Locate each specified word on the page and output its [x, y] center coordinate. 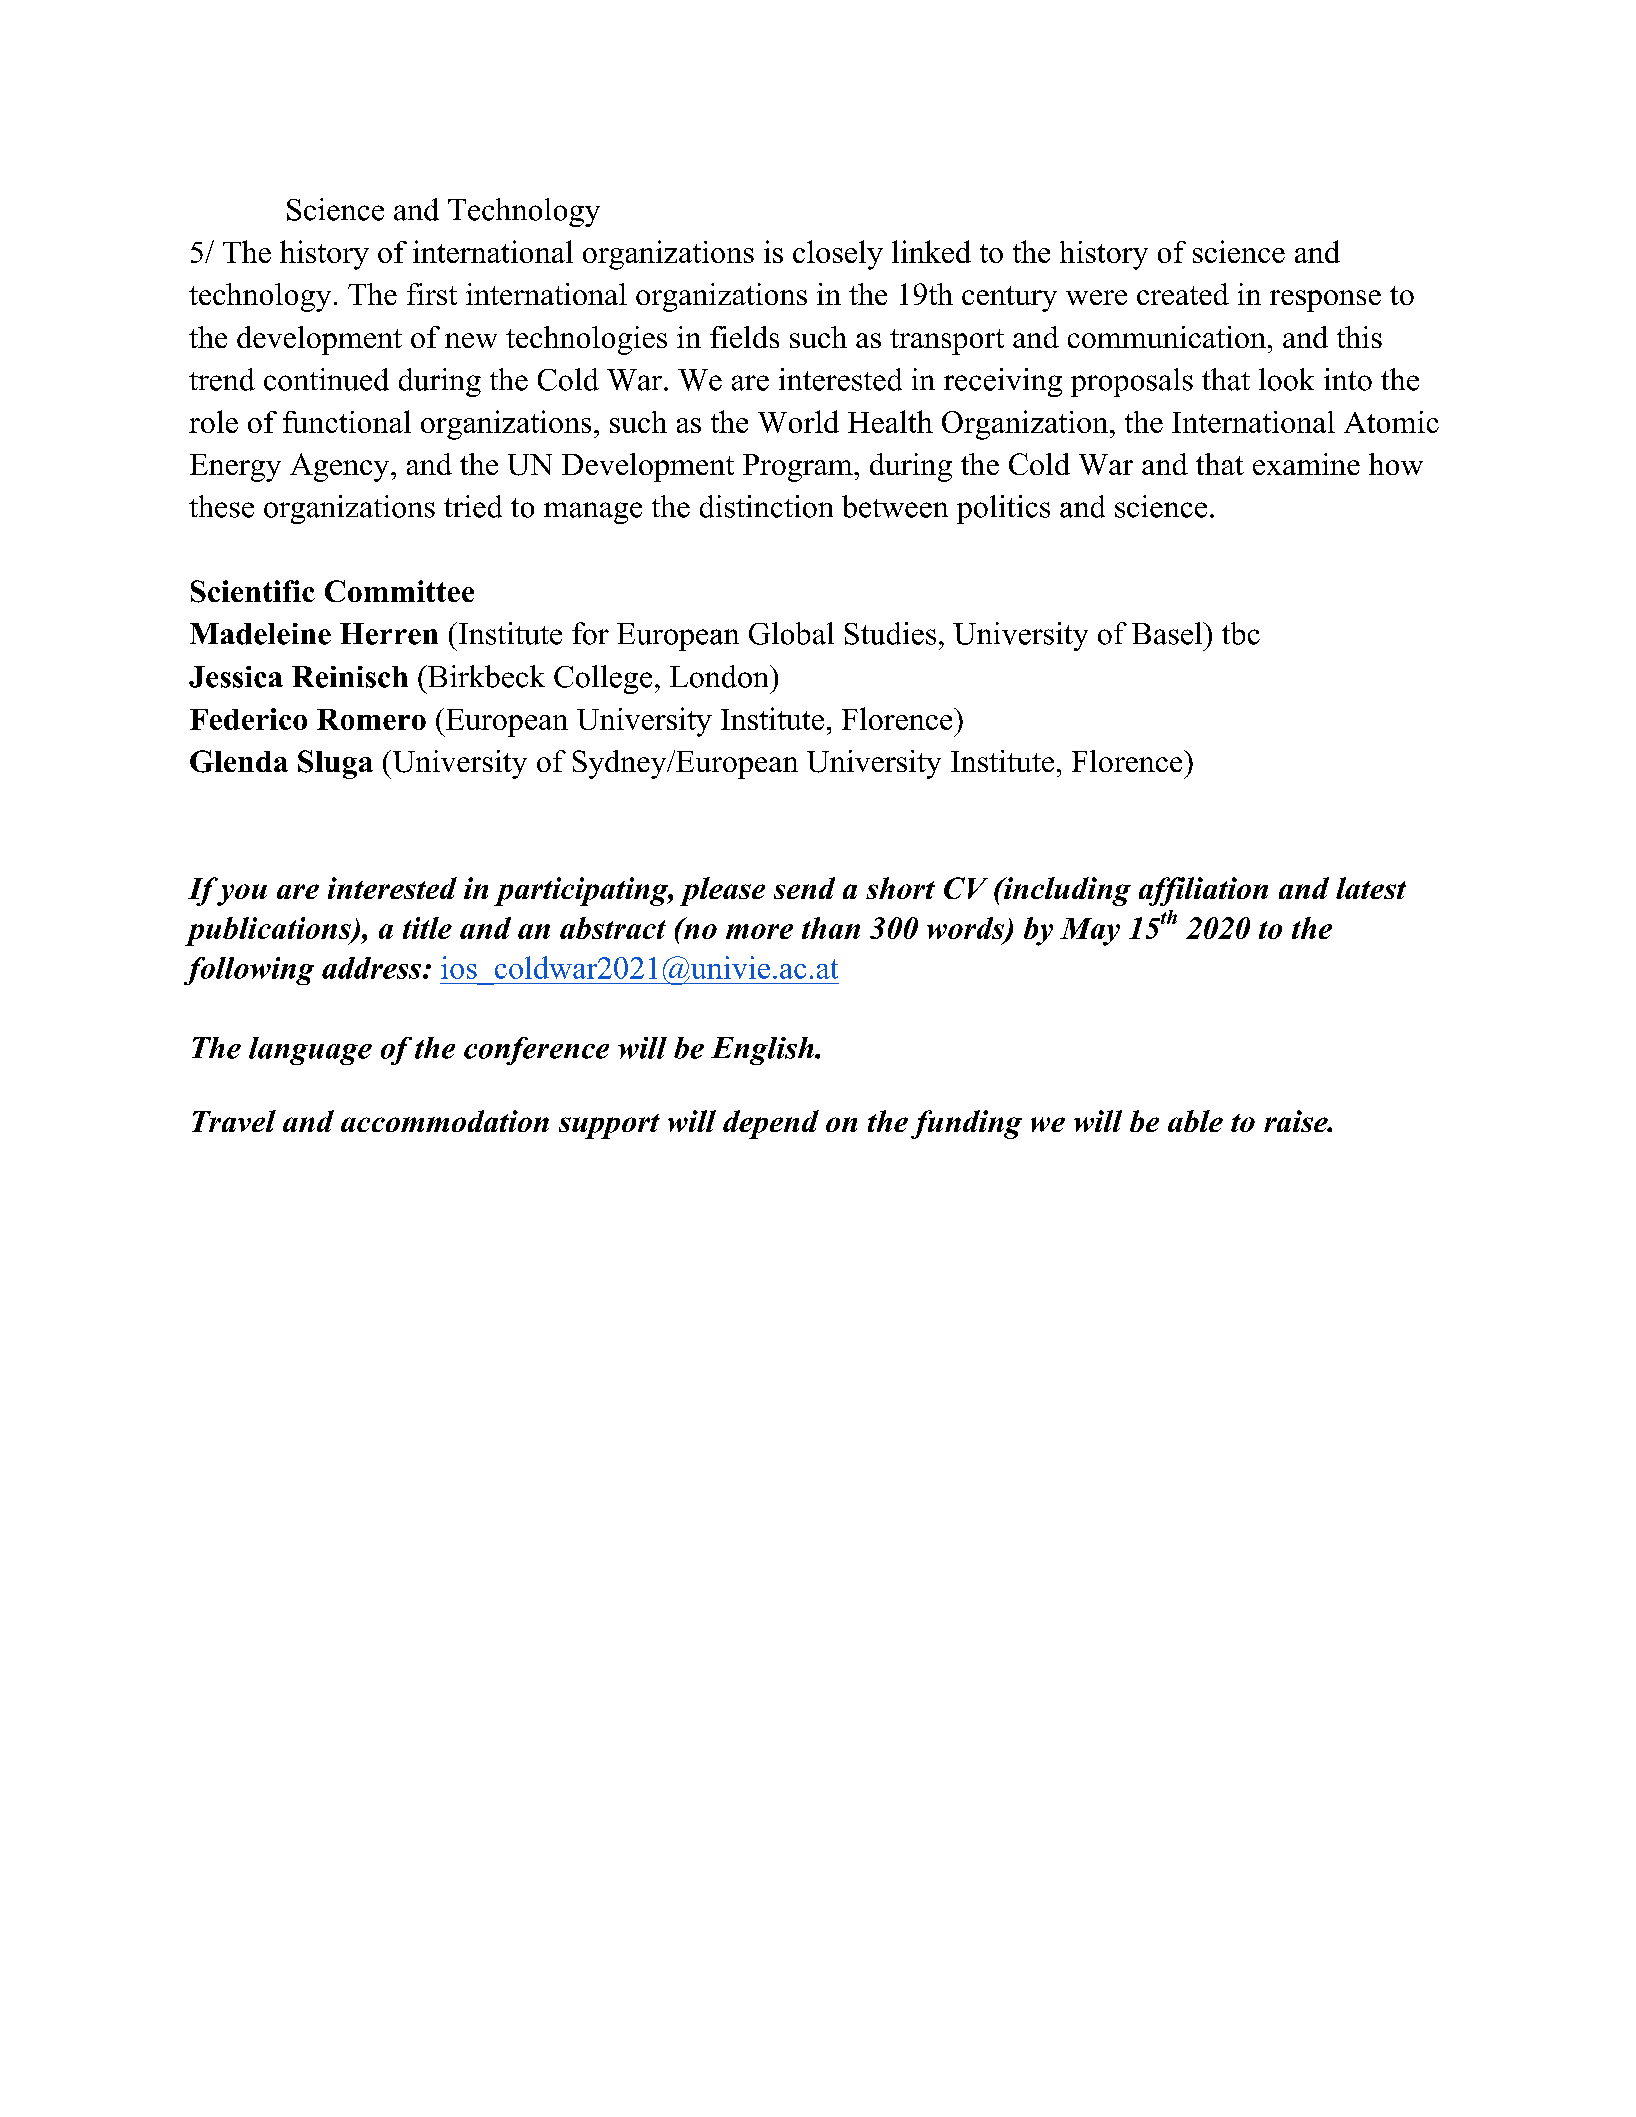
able [1195, 1121]
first [432, 294]
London [720, 676]
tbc [1241, 633]
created [1183, 294]
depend [771, 1124]
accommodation [445, 1121]
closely [838, 255]
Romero [371, 719]
